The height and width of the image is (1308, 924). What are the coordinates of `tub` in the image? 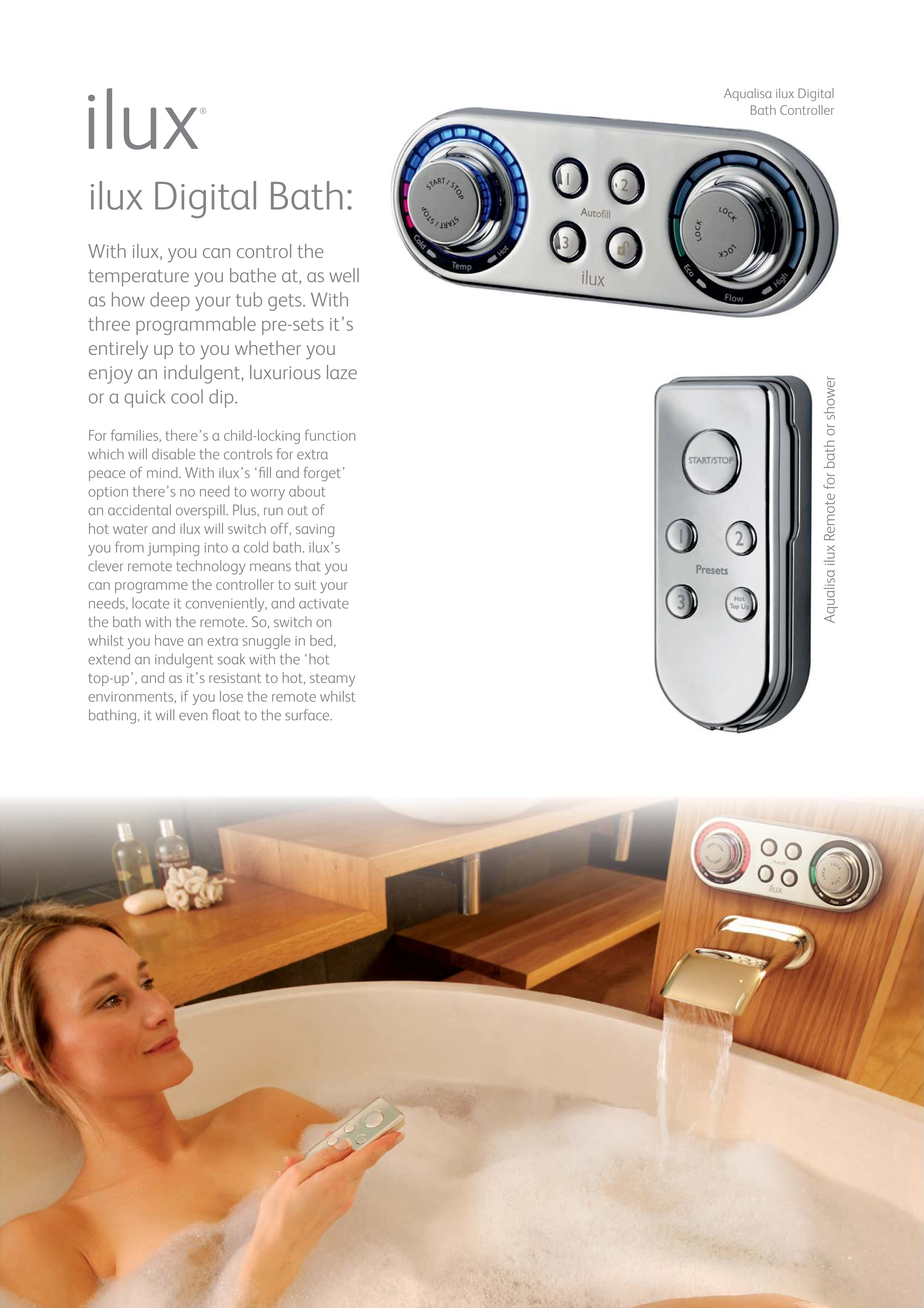 It's located at (249, 299).
